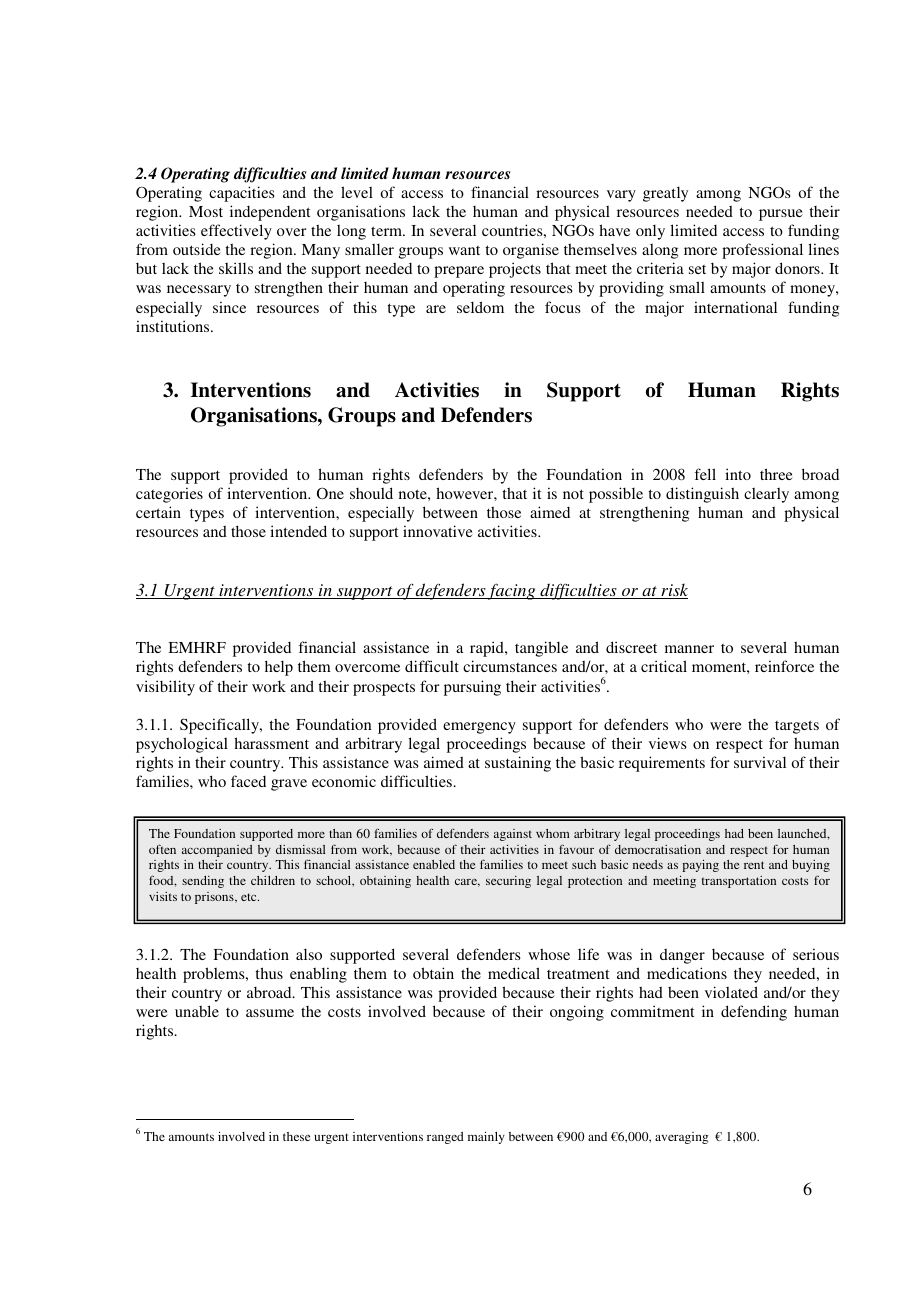 The image size is (924, 1308). Describe the element at coordinates (754, 865) in the screenshot. I see `rent` at that location.
